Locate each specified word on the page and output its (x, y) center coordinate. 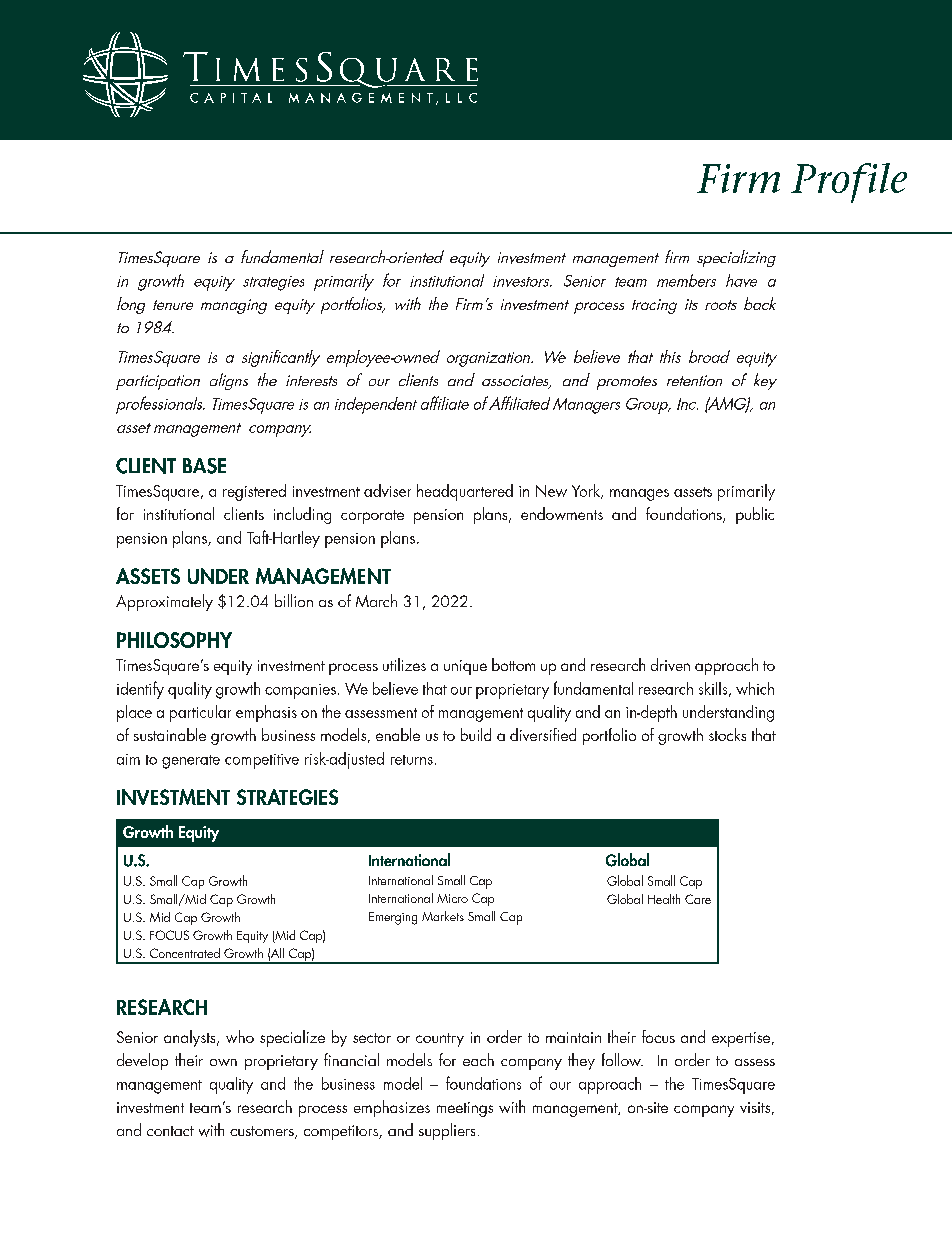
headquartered (465, 492)
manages (639, 495)
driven (670, 664)
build (476, 734)
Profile (849, 183)
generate (191, 762)
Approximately (164, 602)
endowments (562, 513)
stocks (727, 734)
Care (698, 899)
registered (254, 492)
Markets (443, 916)
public (755, 515)
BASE (204, 466)
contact (170, 1131)
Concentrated (185, 953)
